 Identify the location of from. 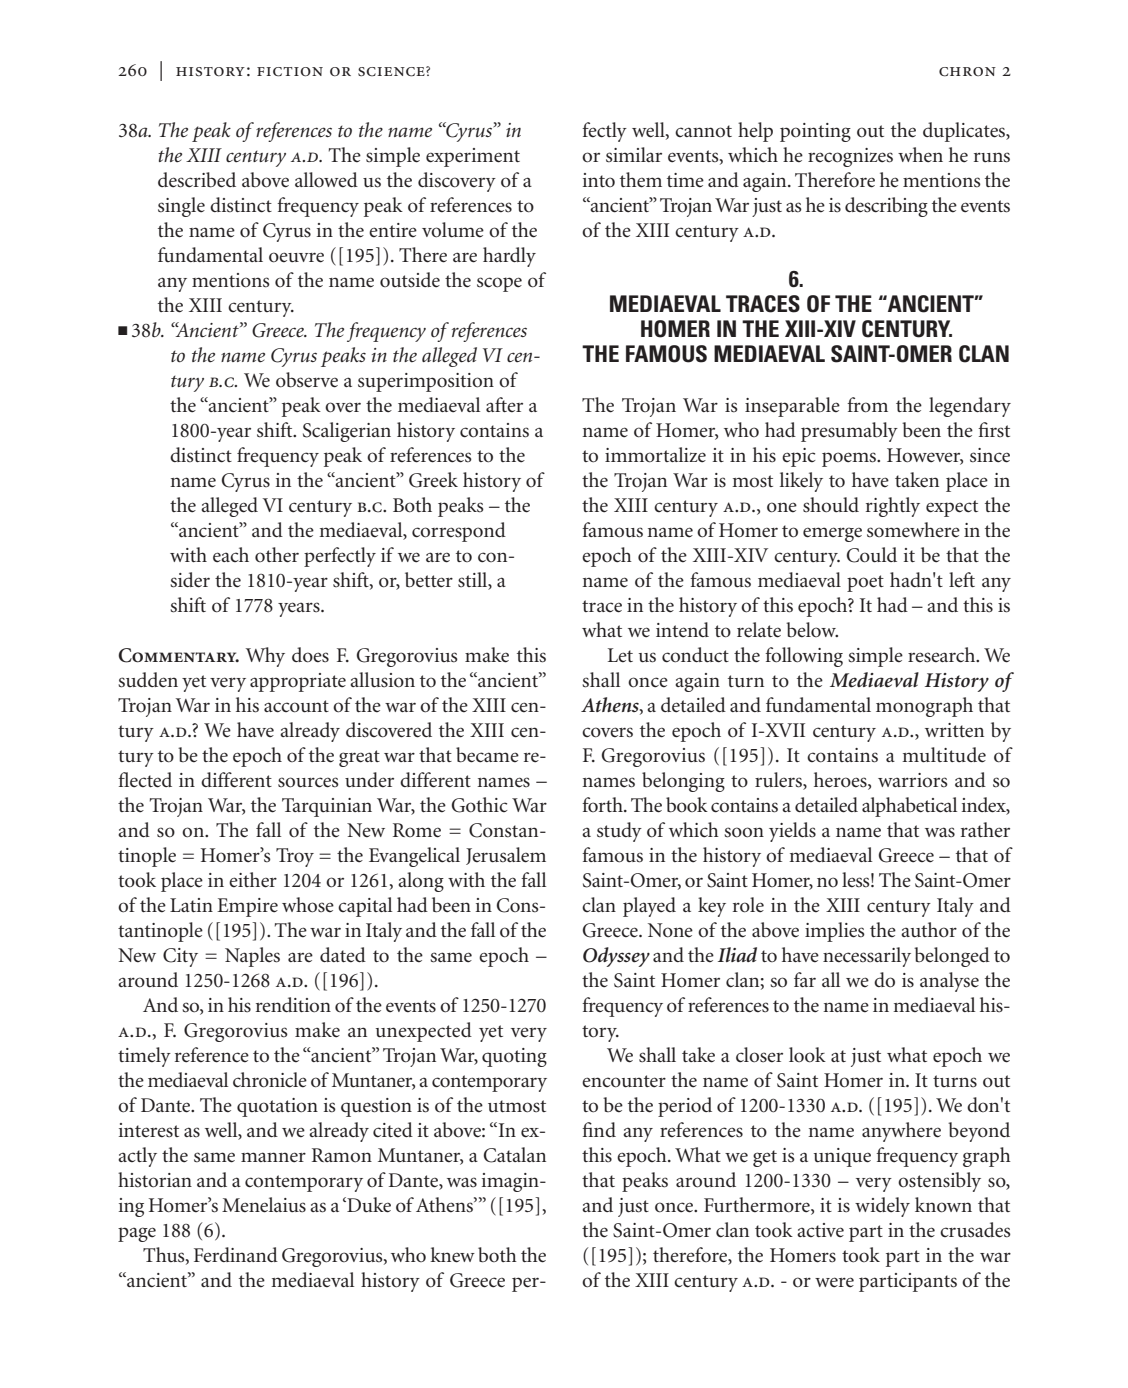
(867, 405).
